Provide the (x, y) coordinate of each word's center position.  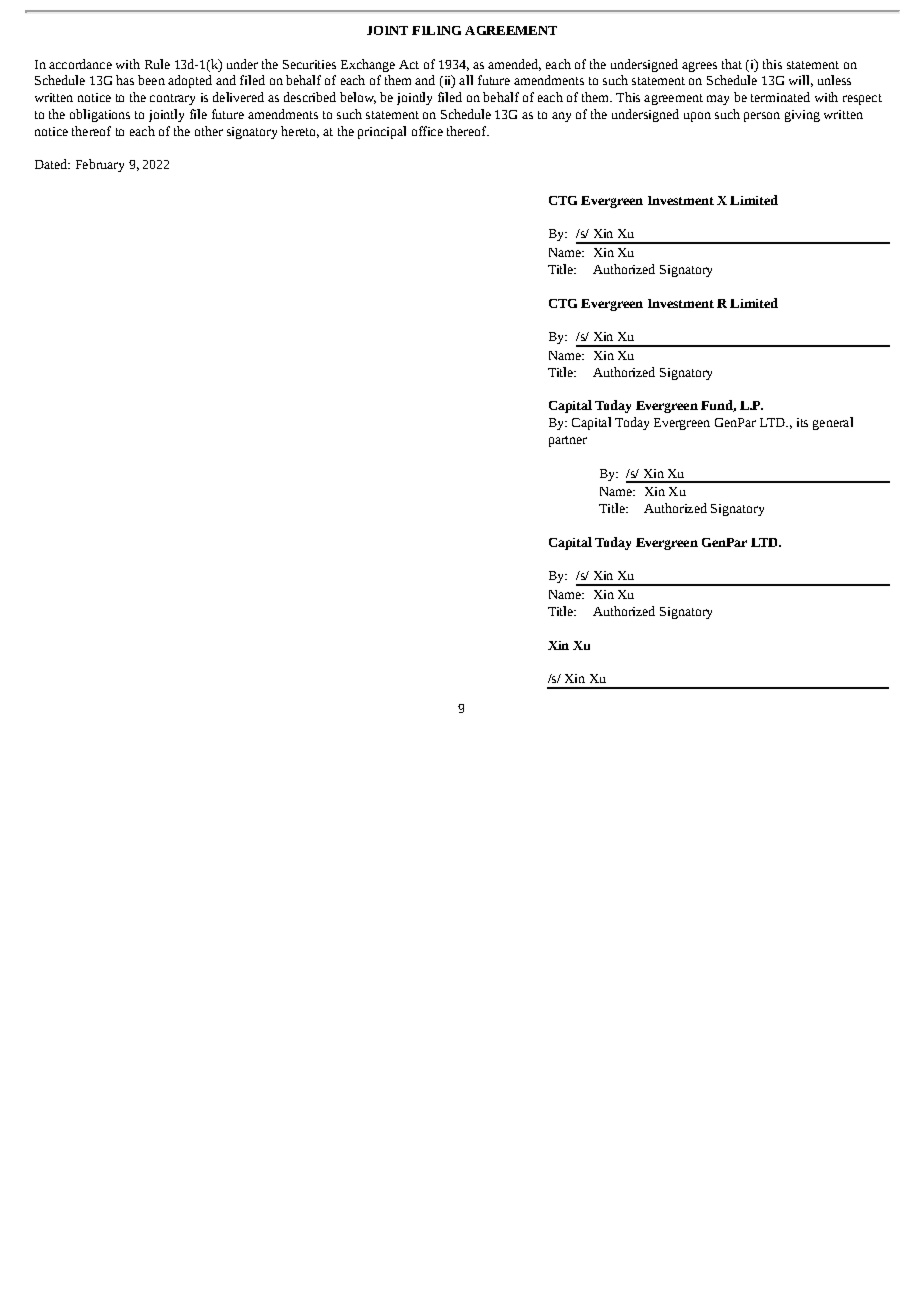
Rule (157, 64)
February (100, 165)
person (762, 117)
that (732, 64)
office (427, 131)
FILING (436, 30)
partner (568, 441)
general (833, 423)
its (802, 422)
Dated (52, 164)
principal (382, 132)
